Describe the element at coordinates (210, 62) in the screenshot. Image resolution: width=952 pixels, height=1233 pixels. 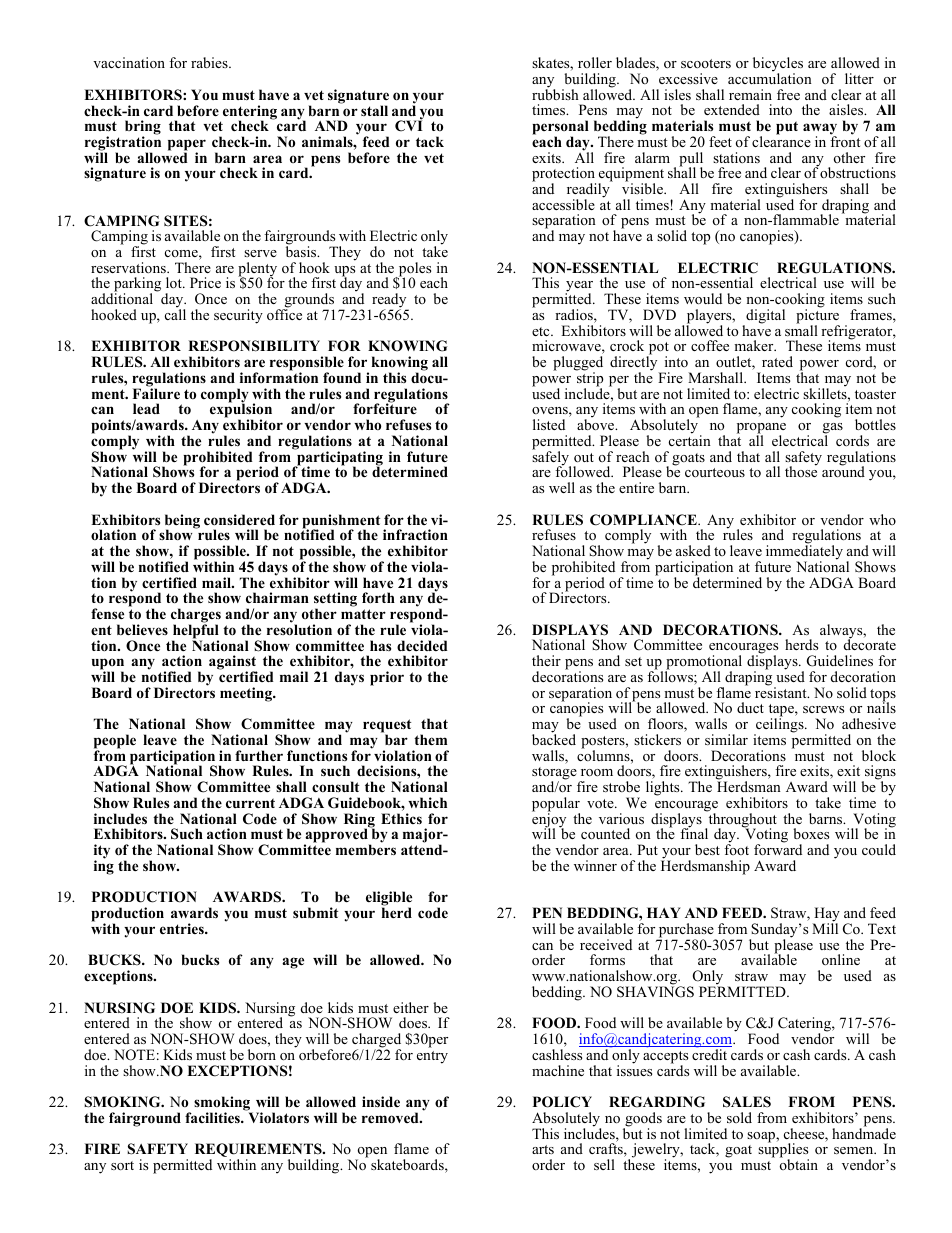
I see `rabies` at that location.
